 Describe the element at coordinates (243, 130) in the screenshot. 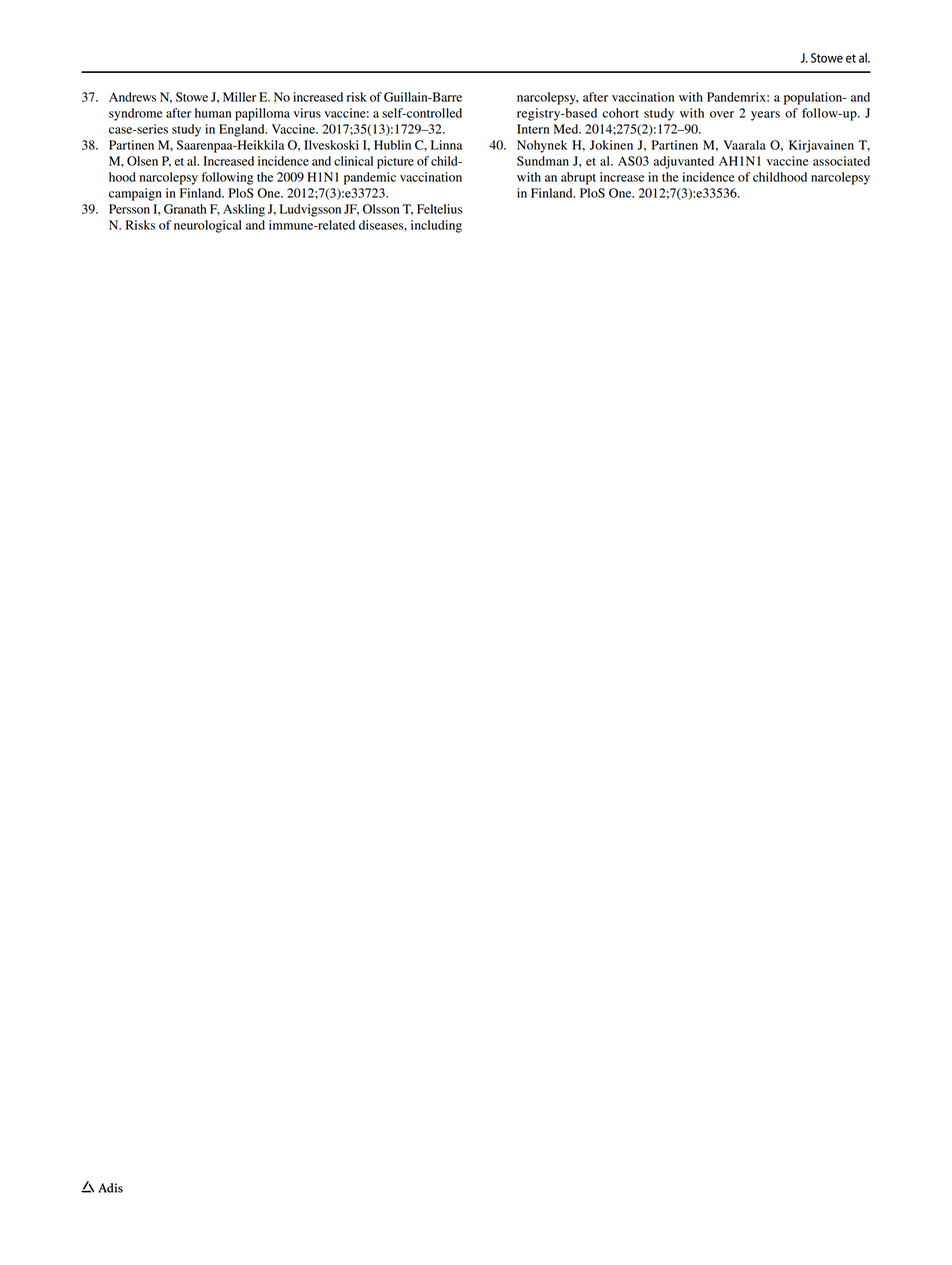

I see `England` at that location.
